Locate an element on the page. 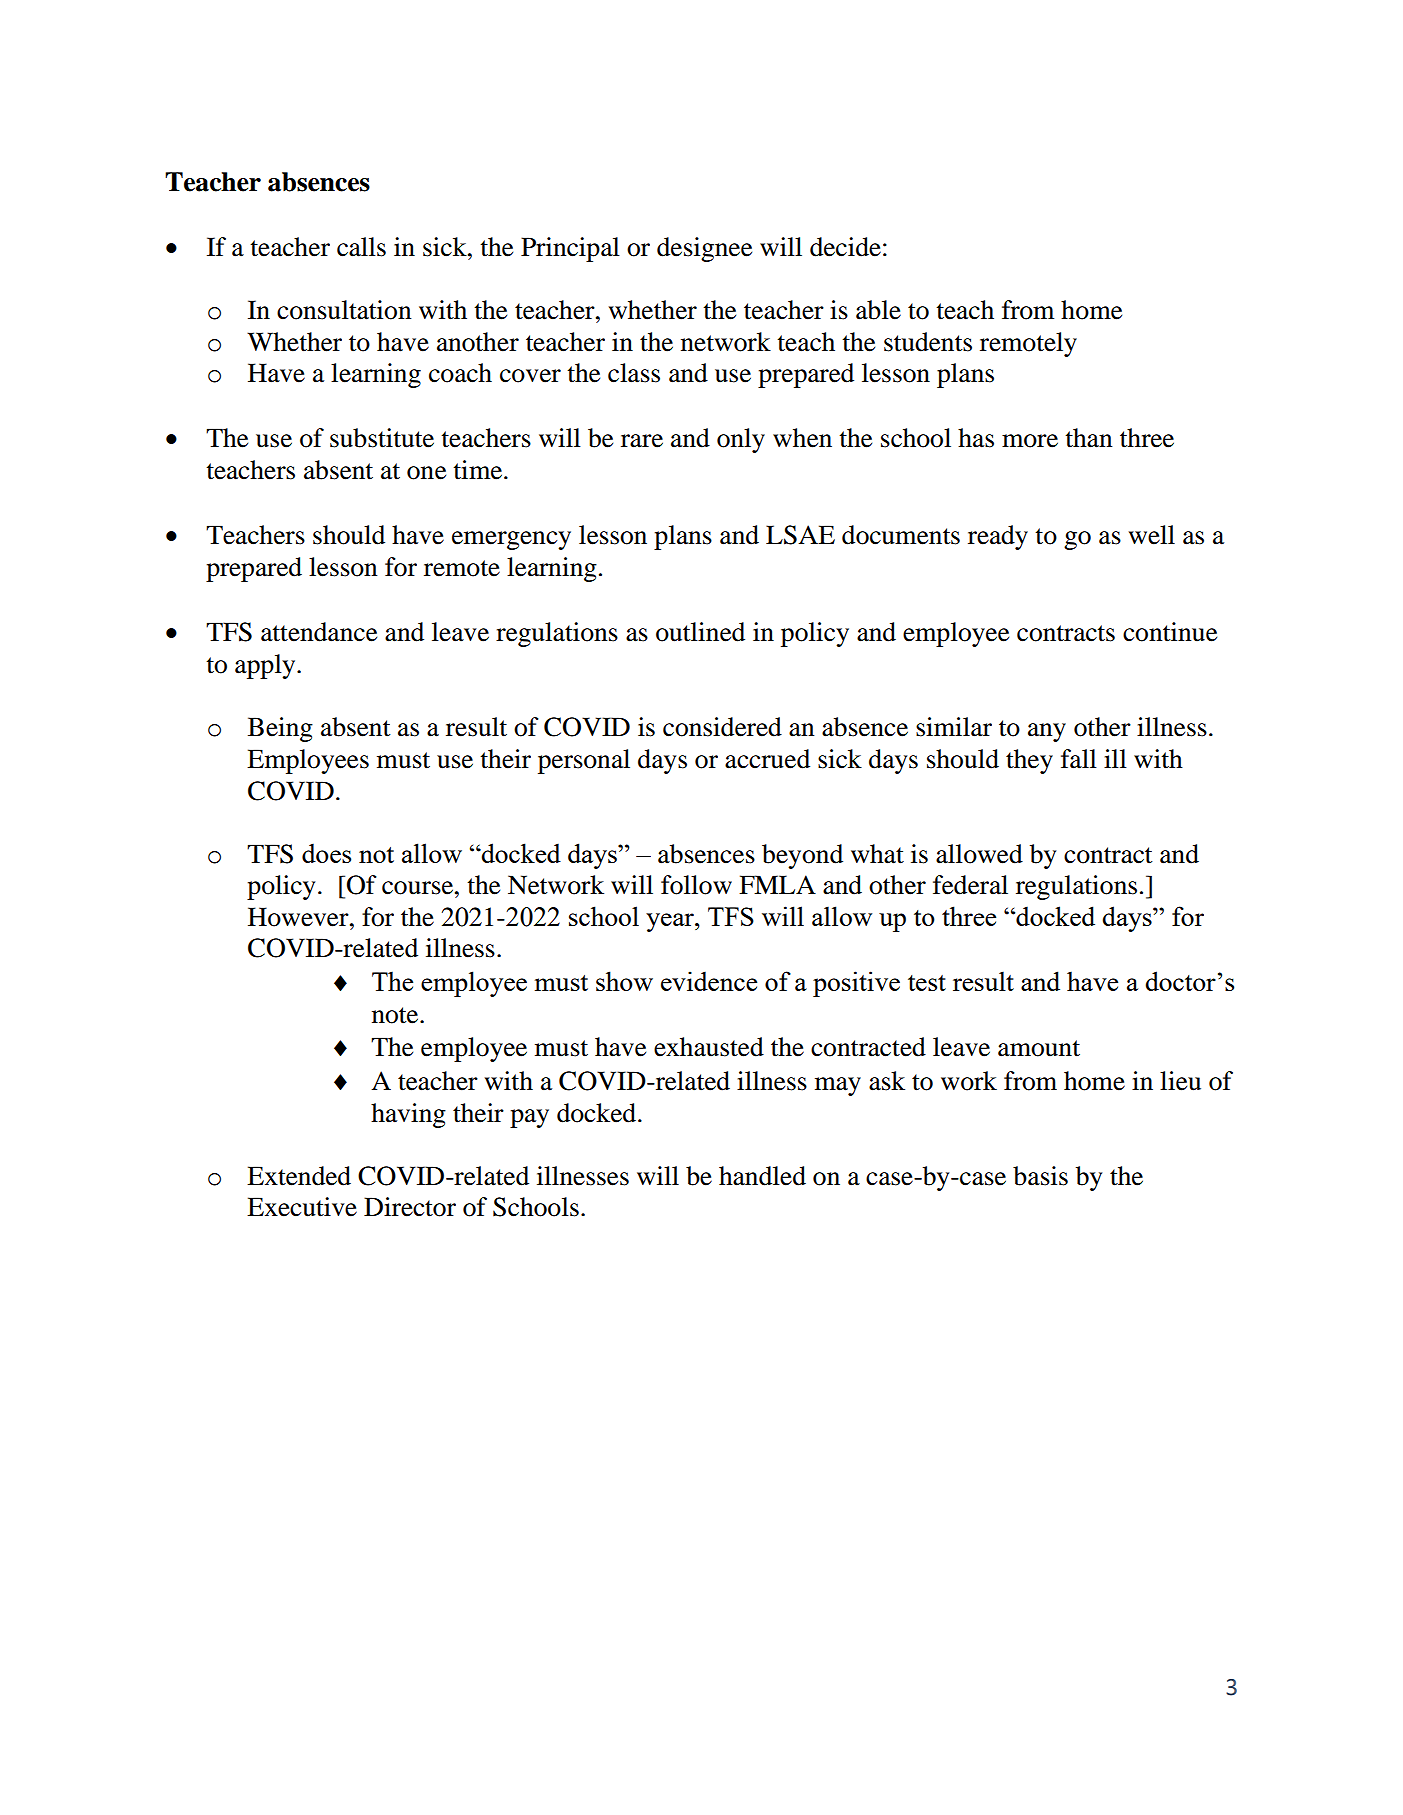 Image resolution: width=1403 pixels, height=1815 pixels. basis is located at coordinates (1040, 1176).
